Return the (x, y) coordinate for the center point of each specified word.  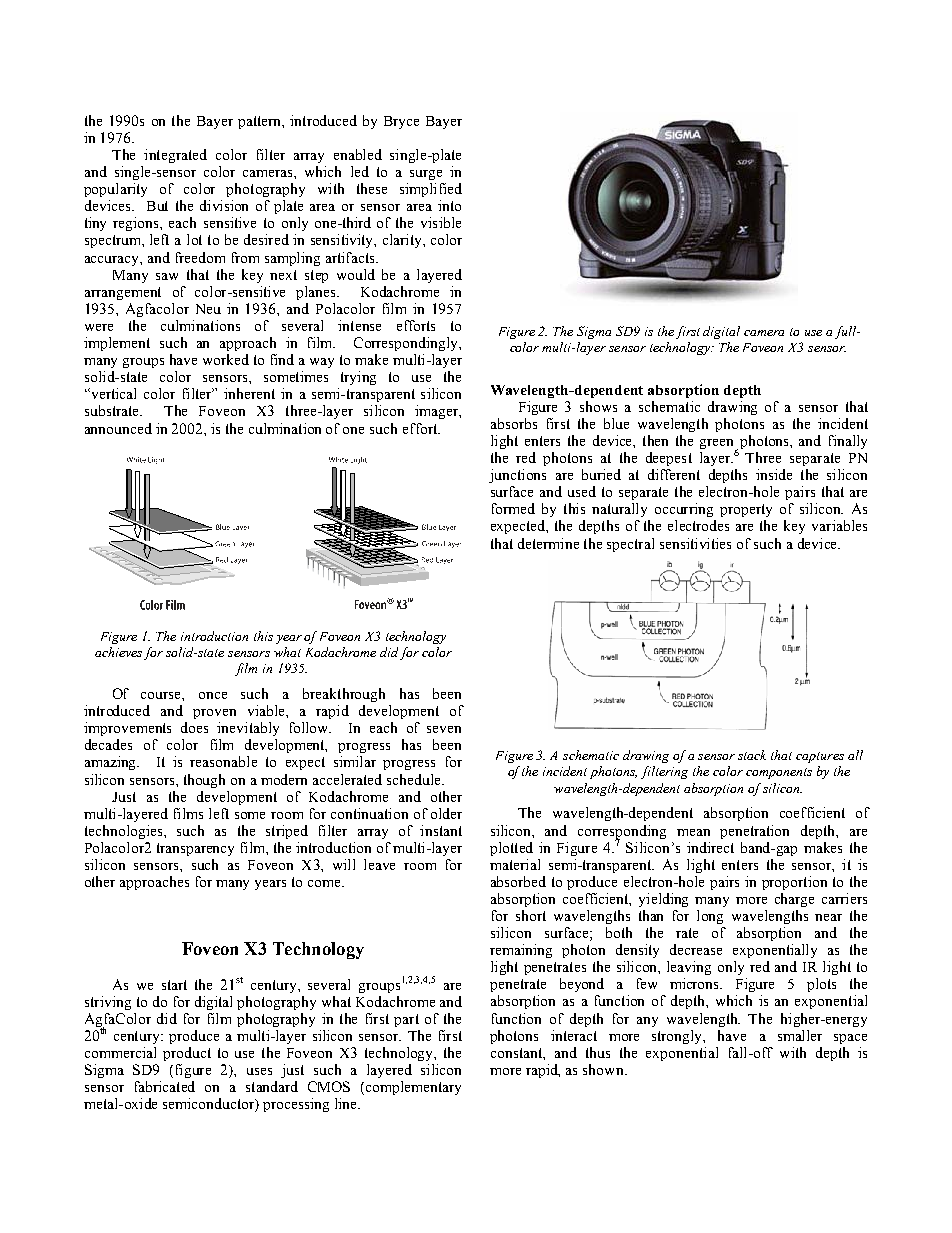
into (449, 205)
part (406, 1020)
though (204, 781)
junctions (517, 476)
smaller (800, 1035)
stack (752, 755)
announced (118, 428)
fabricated (165, 1086)
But (157, 206)
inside (774, 474)
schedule (415, 779)
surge (426, 175)
